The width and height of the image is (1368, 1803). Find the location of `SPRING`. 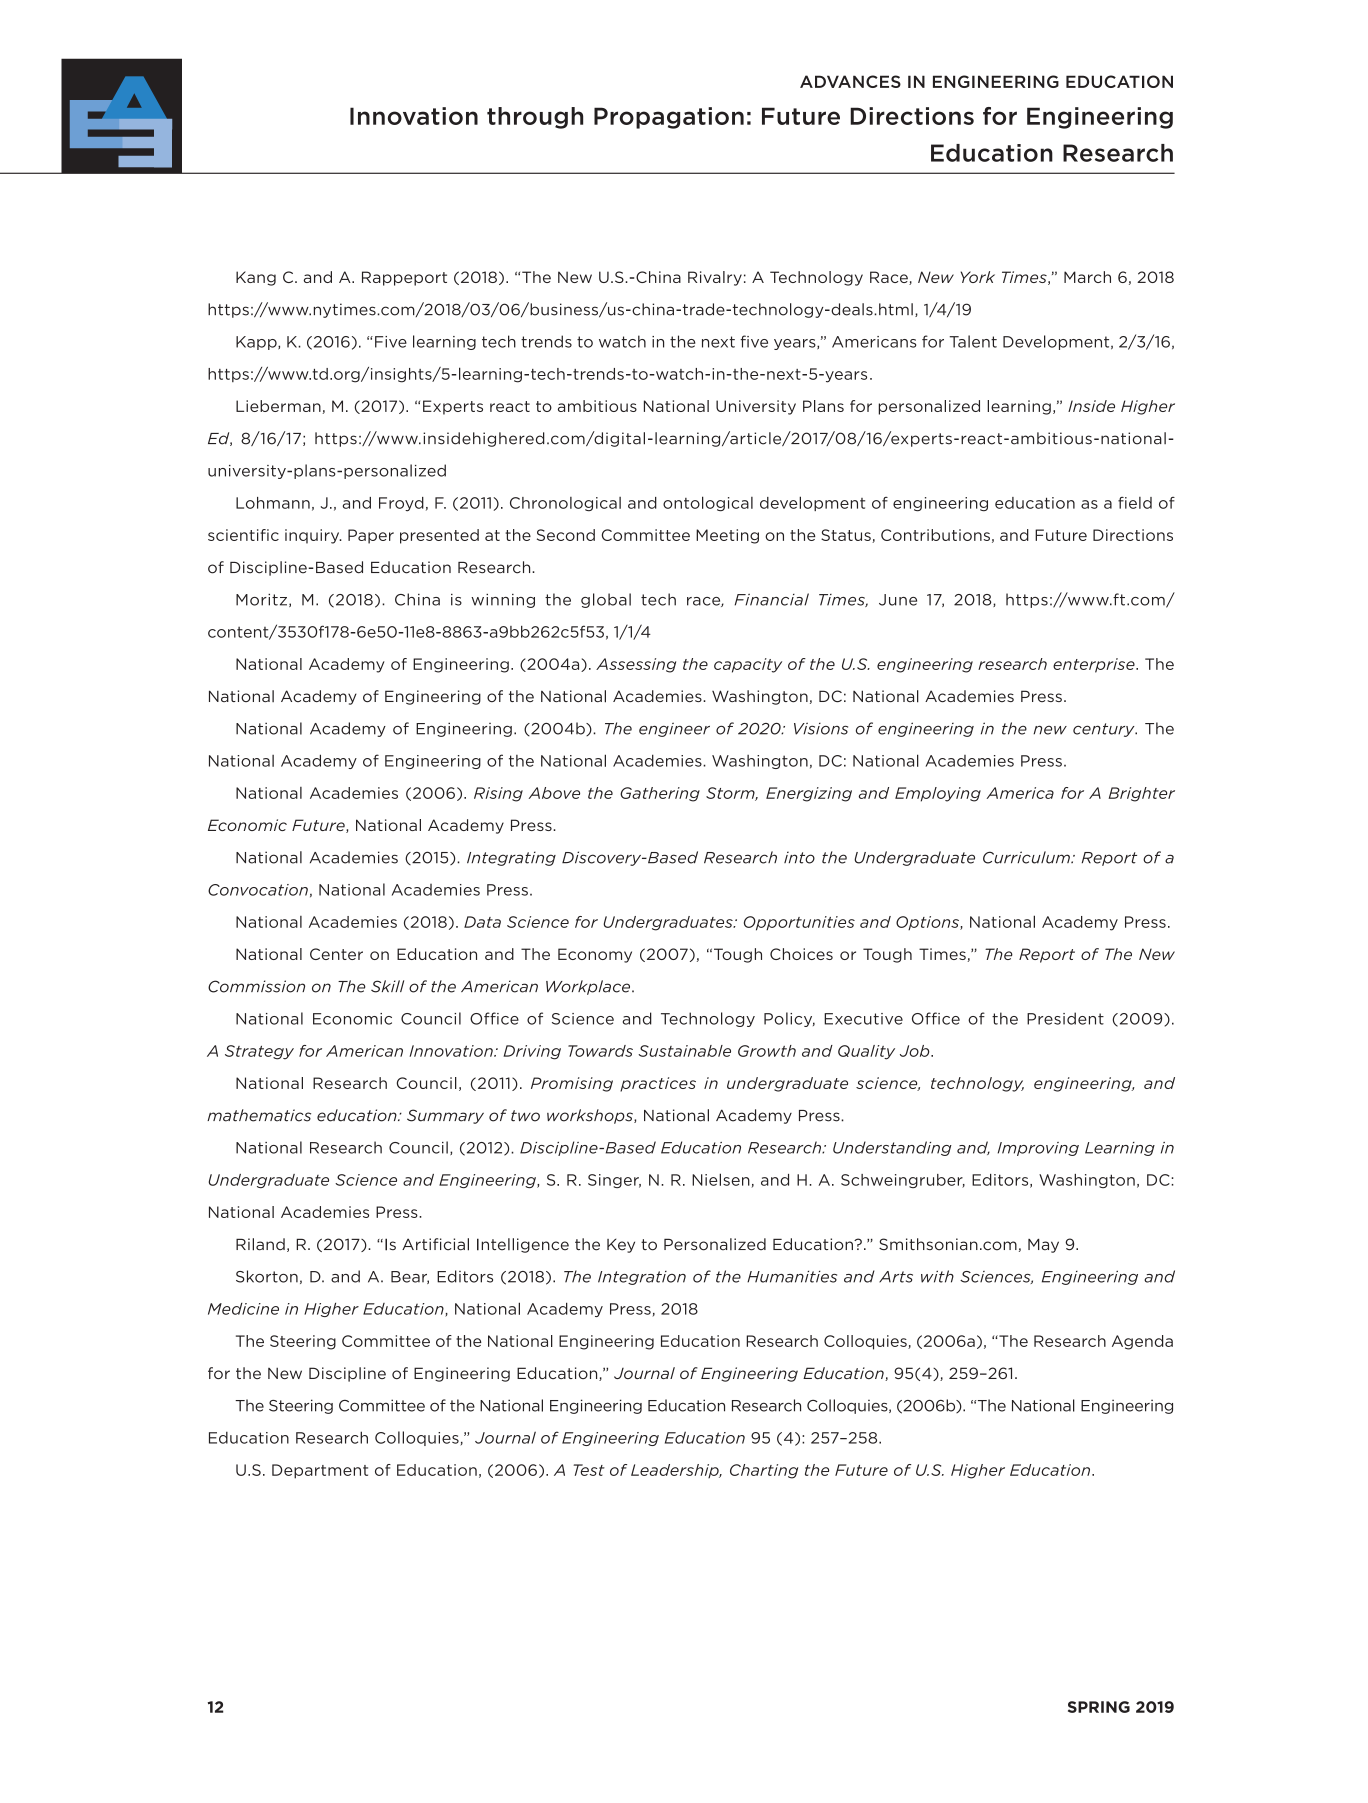

SPRING is located at coordinates (1099, 1707).
